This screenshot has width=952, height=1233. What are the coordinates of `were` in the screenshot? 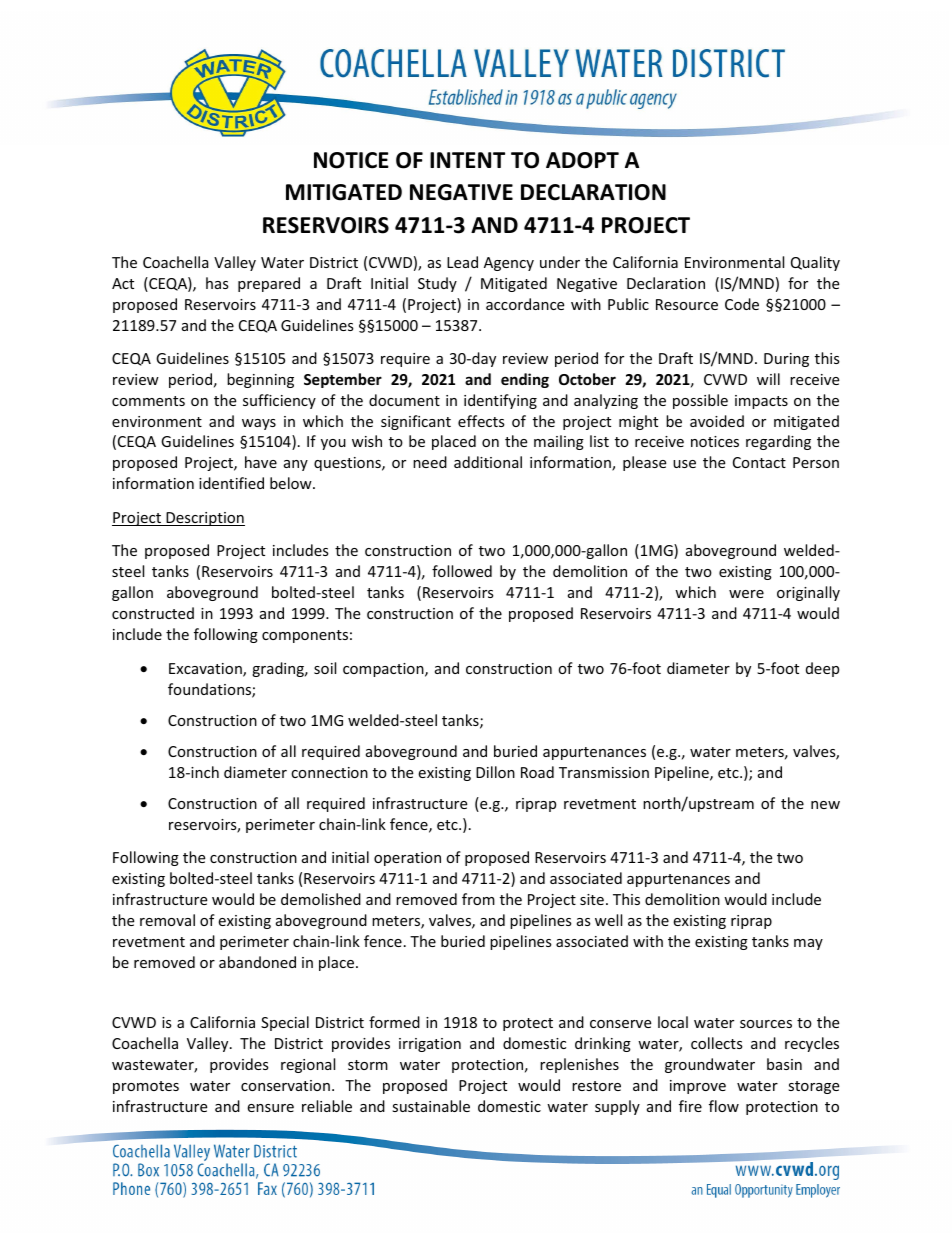 It's located at (746, 594).
